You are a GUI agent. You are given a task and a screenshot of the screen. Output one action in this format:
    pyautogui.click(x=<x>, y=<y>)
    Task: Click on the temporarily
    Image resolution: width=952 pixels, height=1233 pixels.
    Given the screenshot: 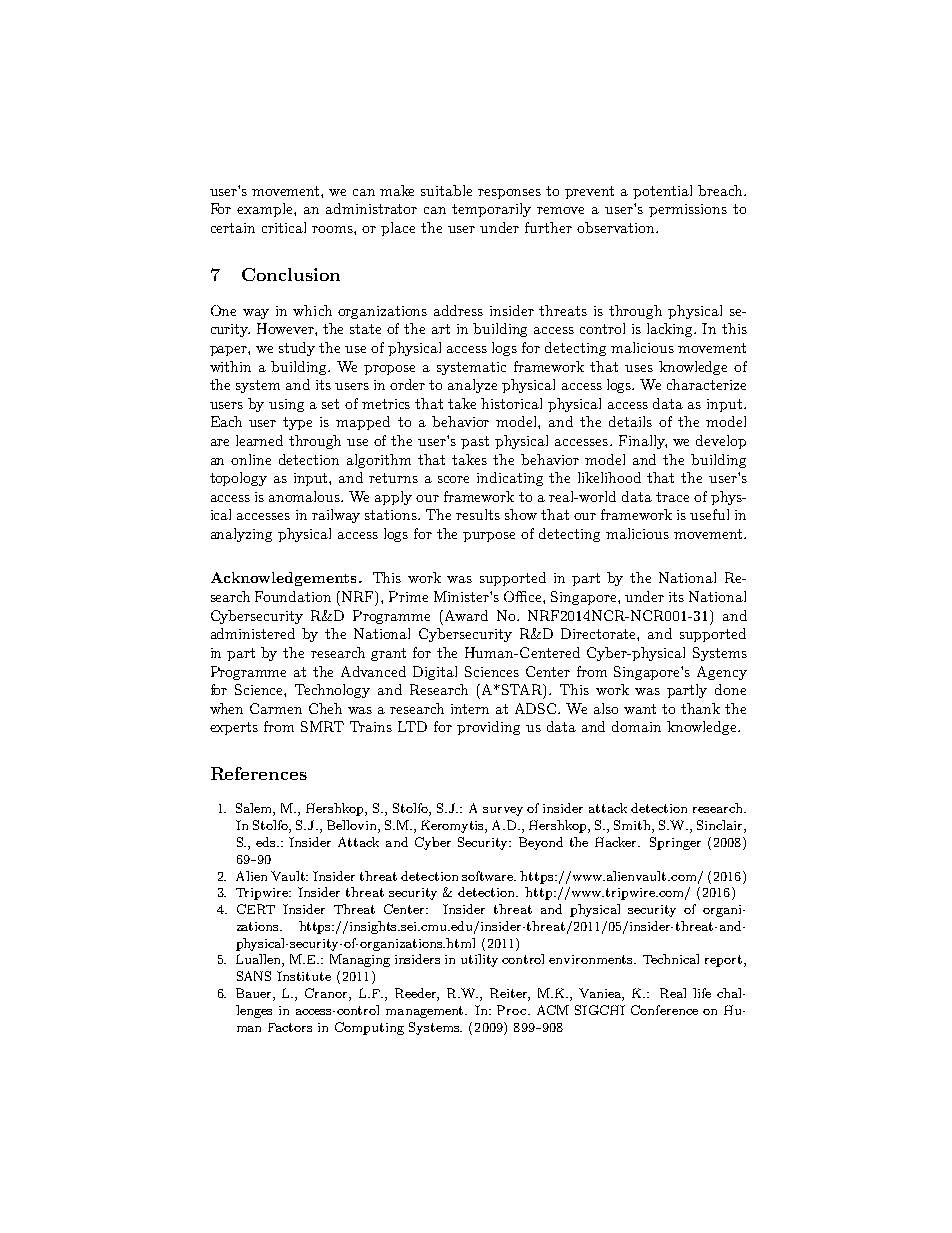 What is the action you would take?
    pyautogui.click(x=491, y=210)
